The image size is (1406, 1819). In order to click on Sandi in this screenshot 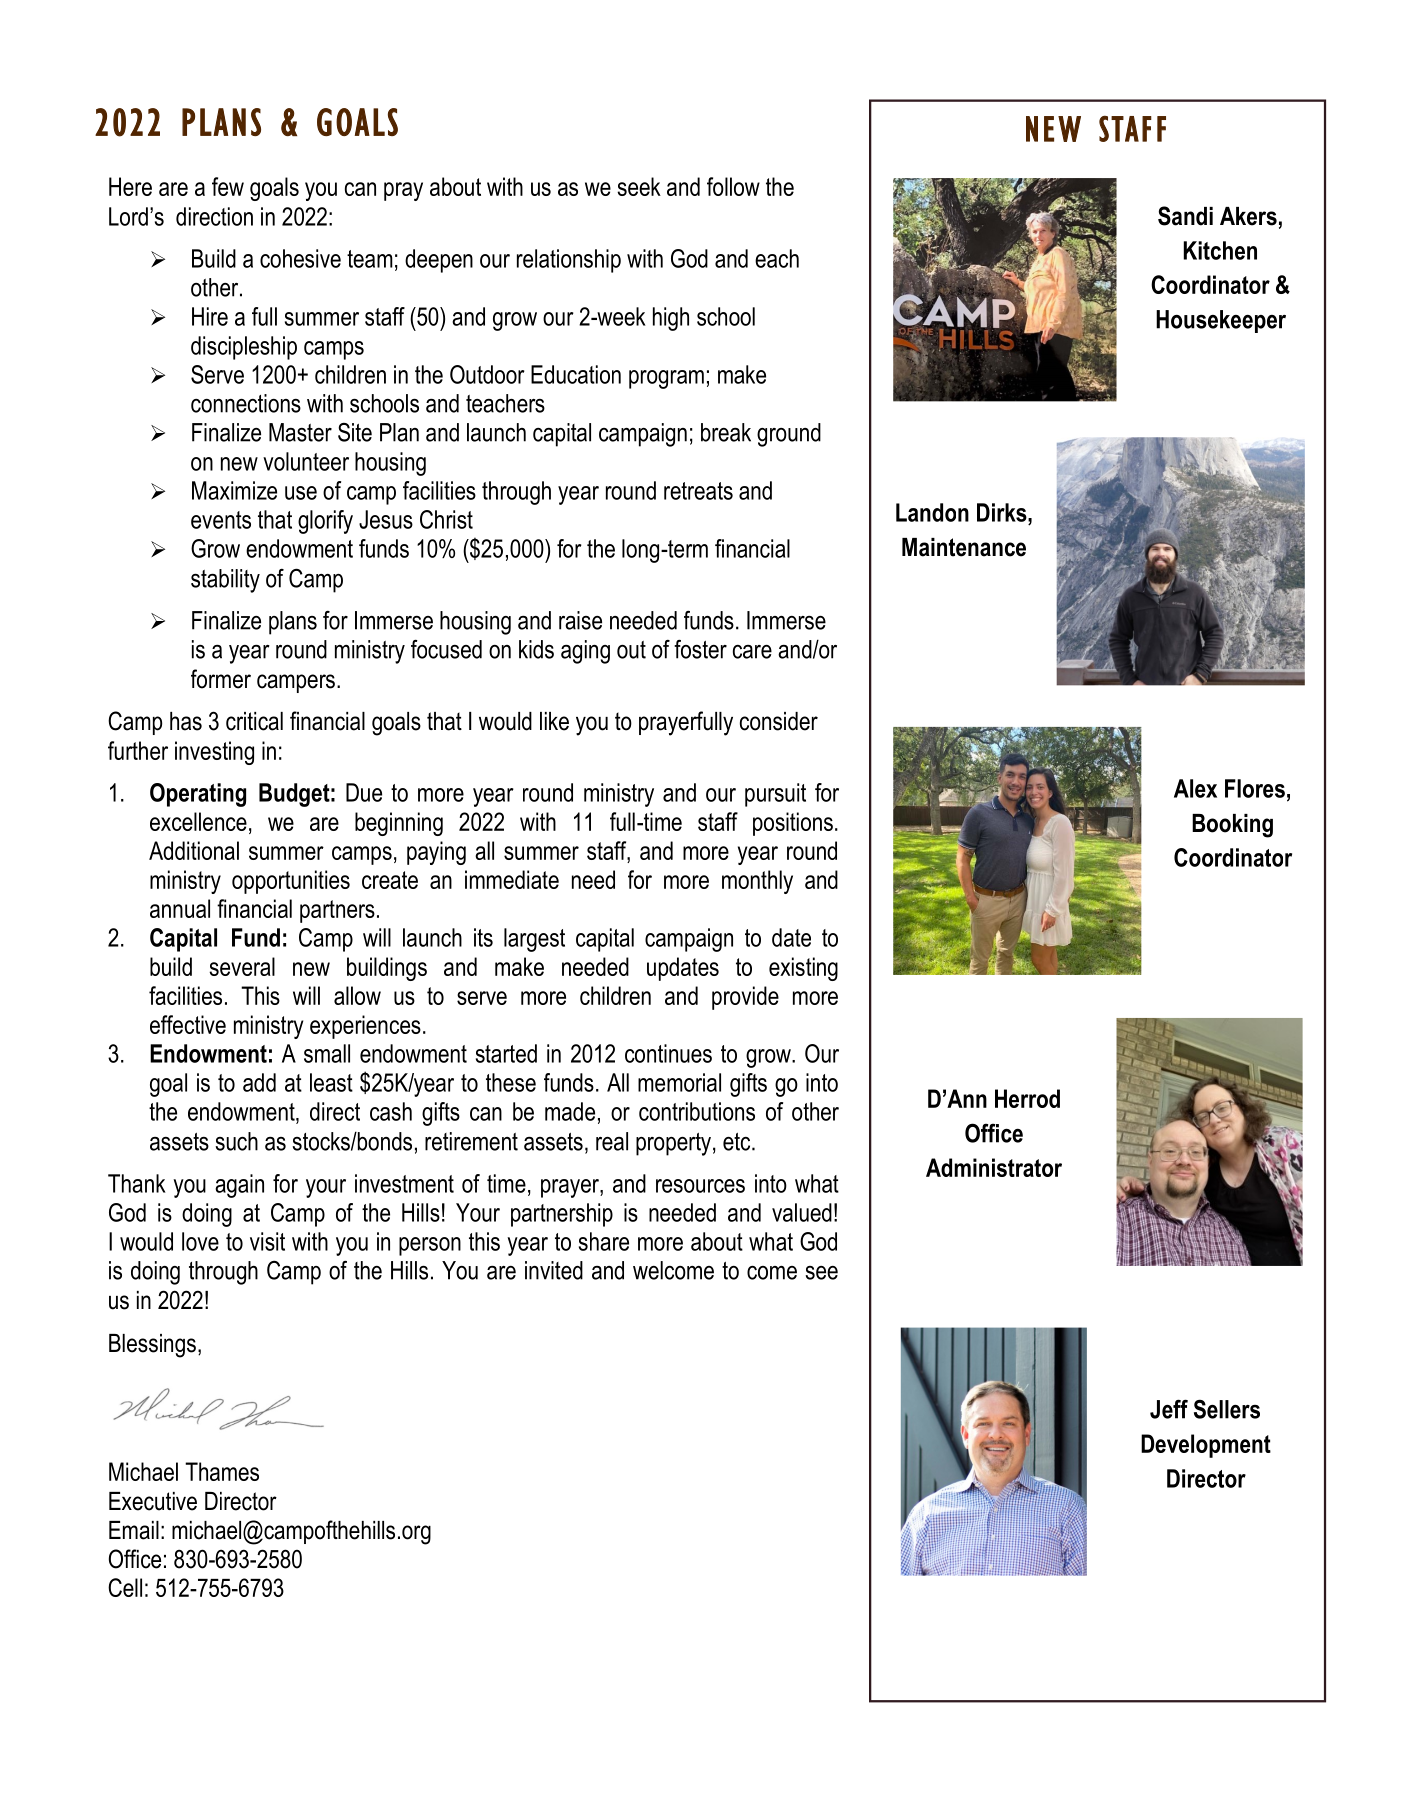, I will do `click(1185, 216)`.
